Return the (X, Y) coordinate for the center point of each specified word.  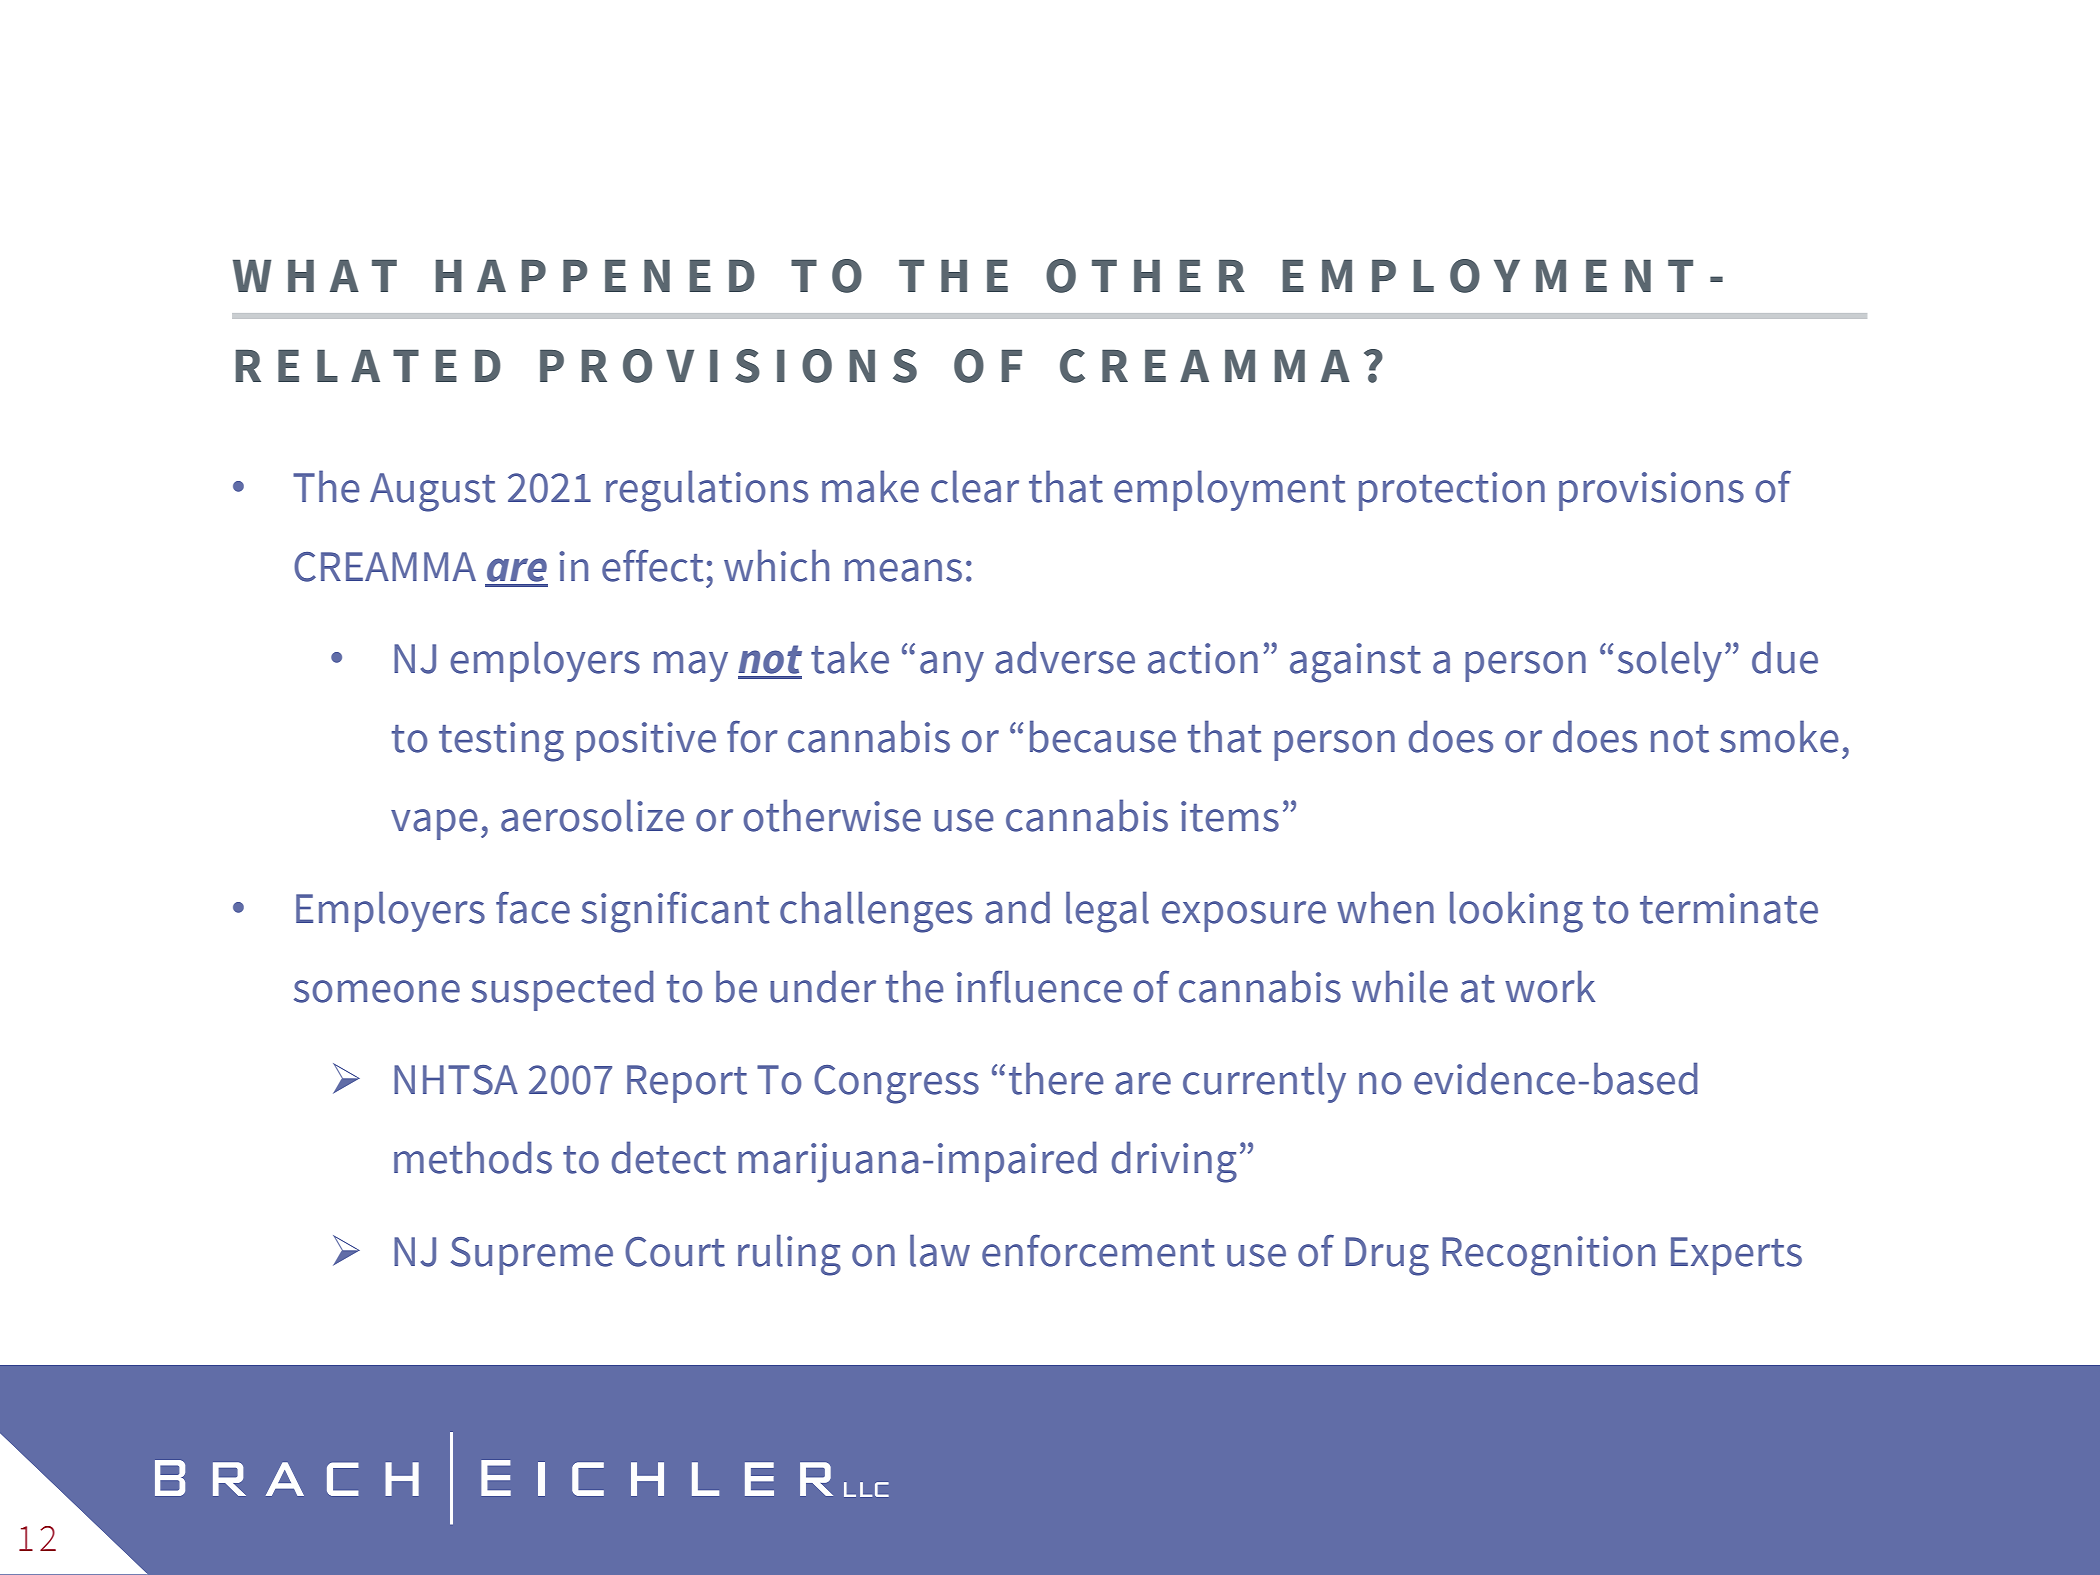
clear (975, 486)
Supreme (532, 1256)
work (1550, 986)
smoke (1779, 736)
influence (1039, 986)
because (1103, 736)
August (433, 492)
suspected (562, 990)
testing (501, 742)
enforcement (1098, 1250)
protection (1452, 491)
